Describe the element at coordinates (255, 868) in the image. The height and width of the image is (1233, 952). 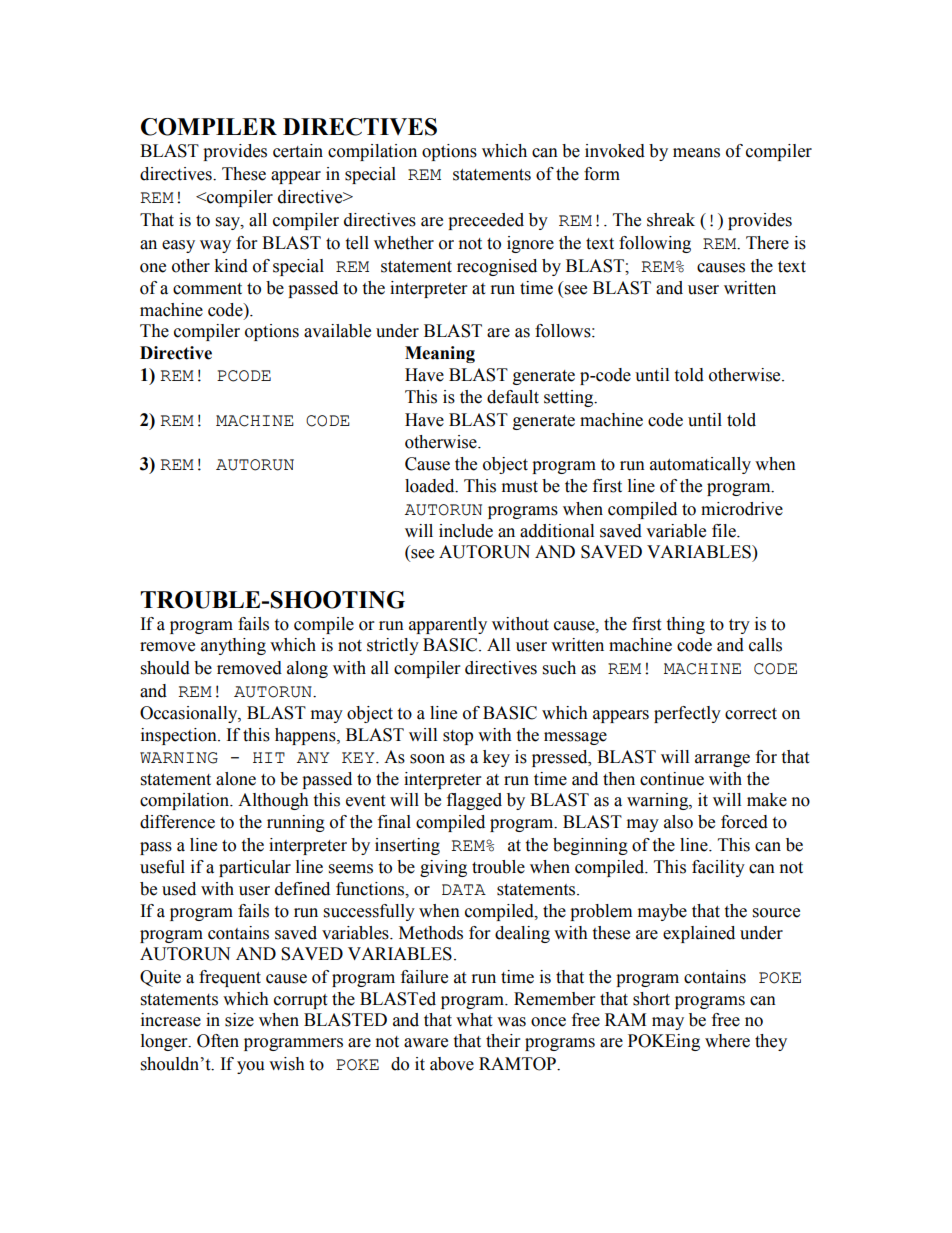
I see `particular` at that location.
